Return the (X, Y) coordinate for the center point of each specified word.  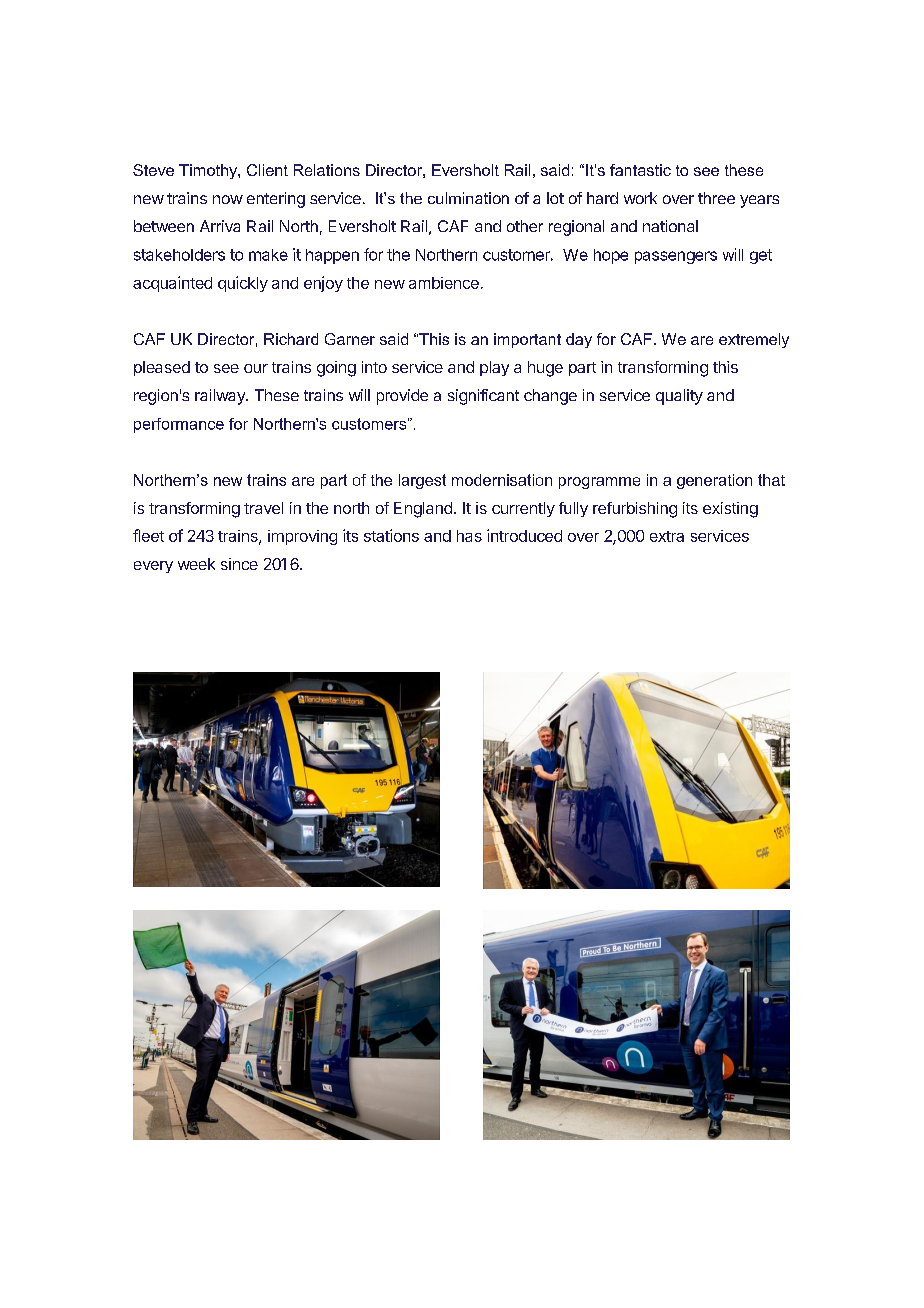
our (256, 368)
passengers (676, 257)
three (716, 198)
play (494, 368)
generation (714, 481)
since (239, 564)
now (228, 199)
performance (179, 425)
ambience (444, 283)
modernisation (502, 480)
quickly (243, 284)
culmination (468, 198)
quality (679, 397)
